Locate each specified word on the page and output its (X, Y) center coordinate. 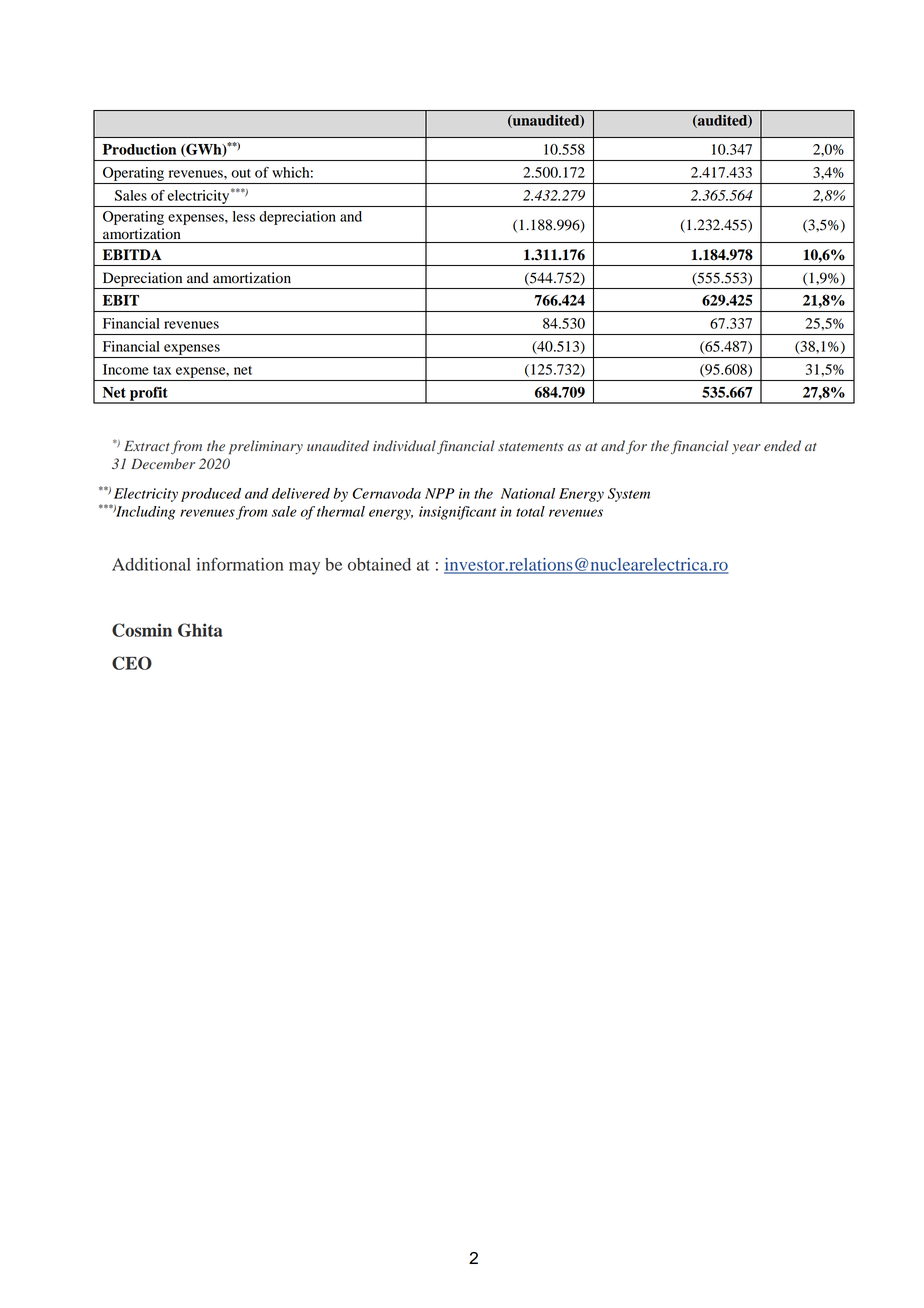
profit (149, 394)
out (241, 173)
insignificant (457, 513)
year (746, 449)
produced (211, 495)
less (244, 216)
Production (139, 149)
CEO (132, 663)
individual (404, 446)
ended (782, 446)
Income (126, 369)
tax (162, 370)
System (629, 495)
